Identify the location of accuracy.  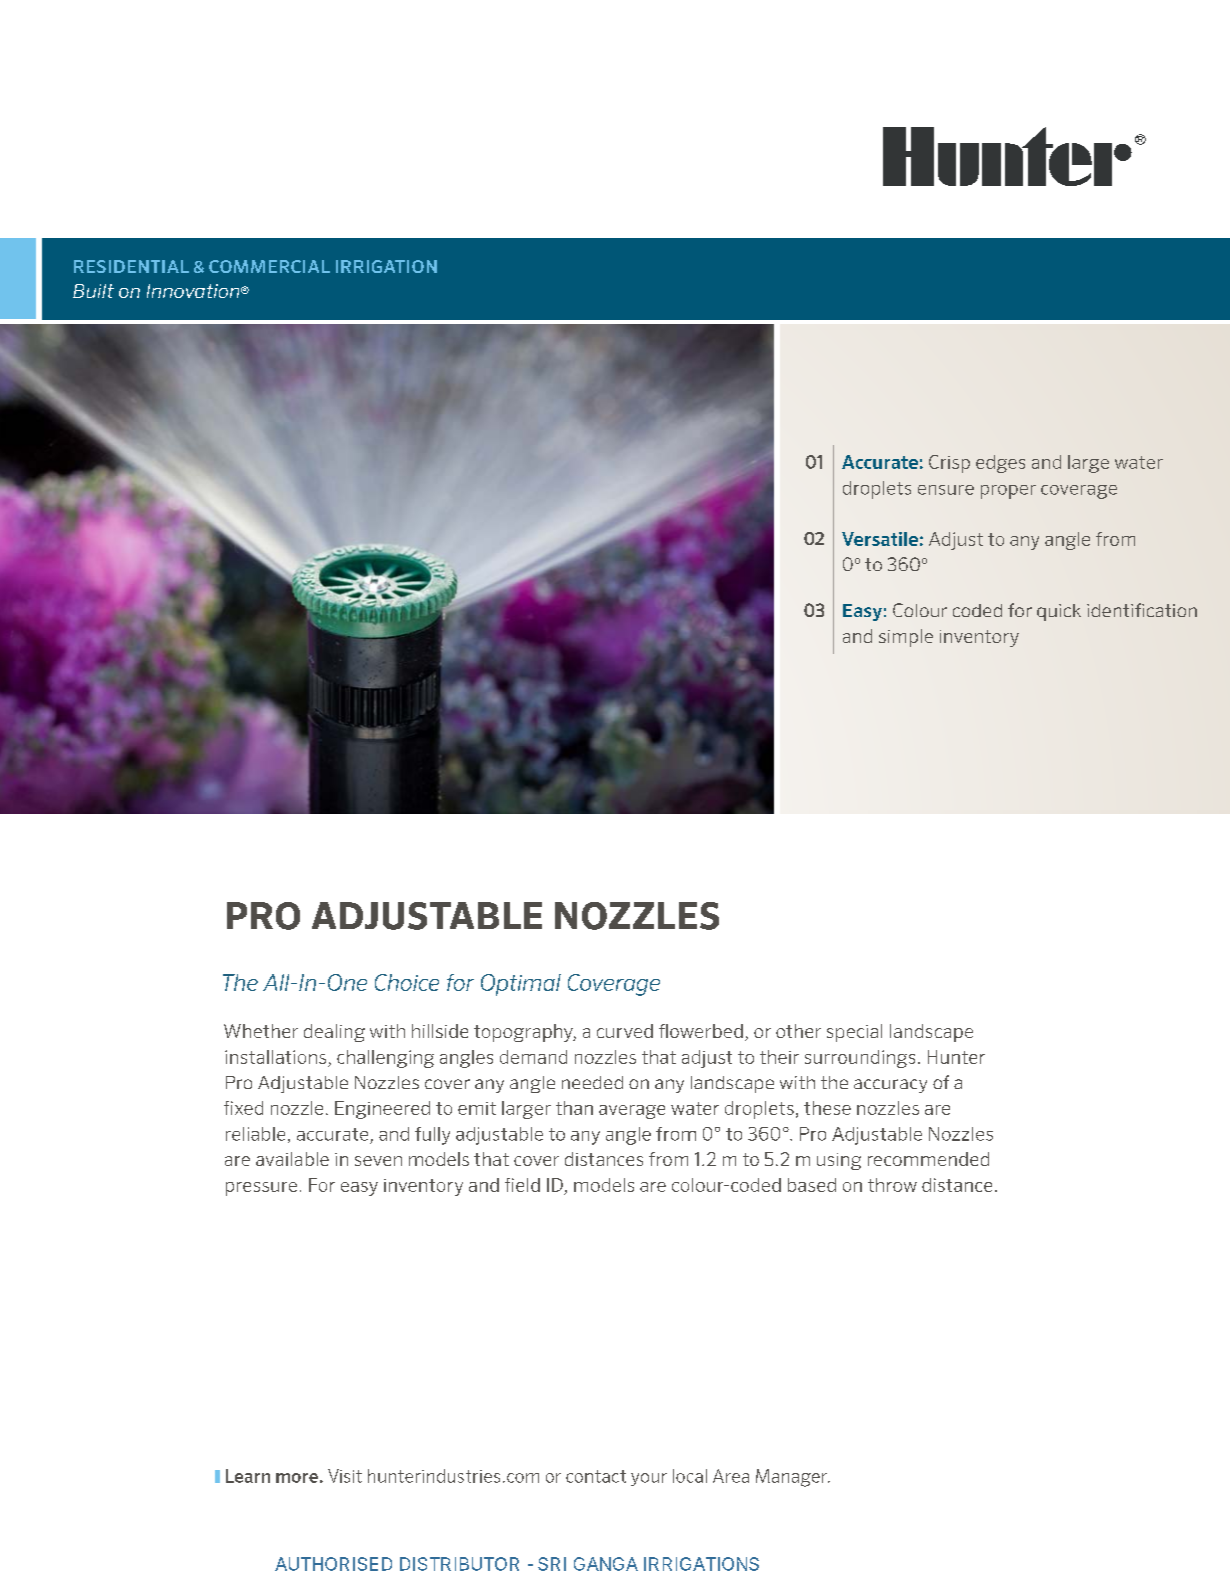
(890, 1086).
